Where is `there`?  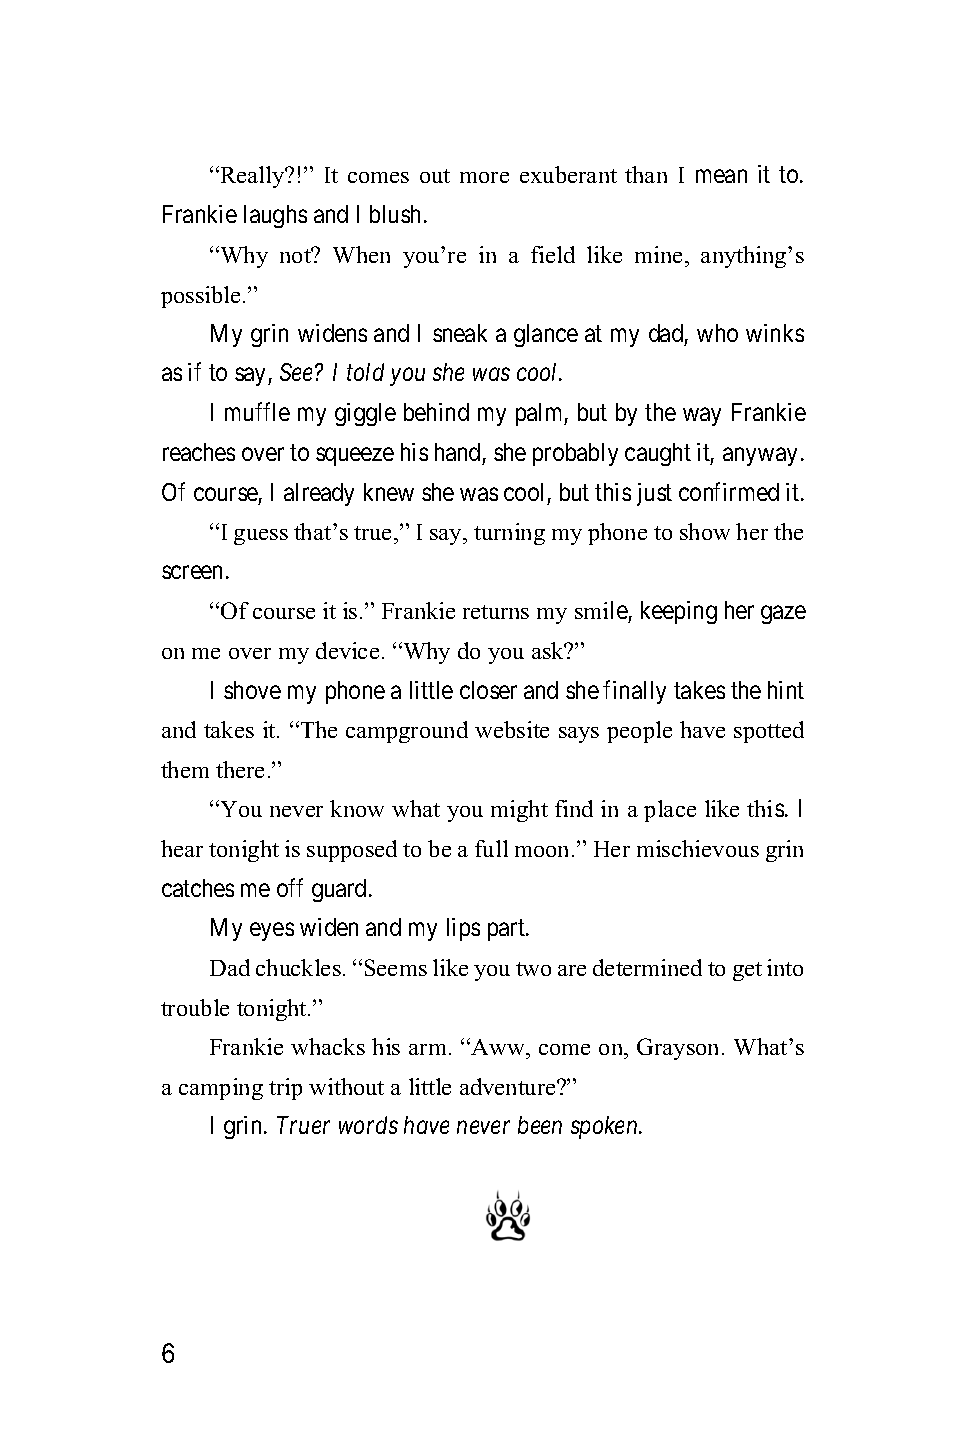
there is located at coordinates (240, 769).
